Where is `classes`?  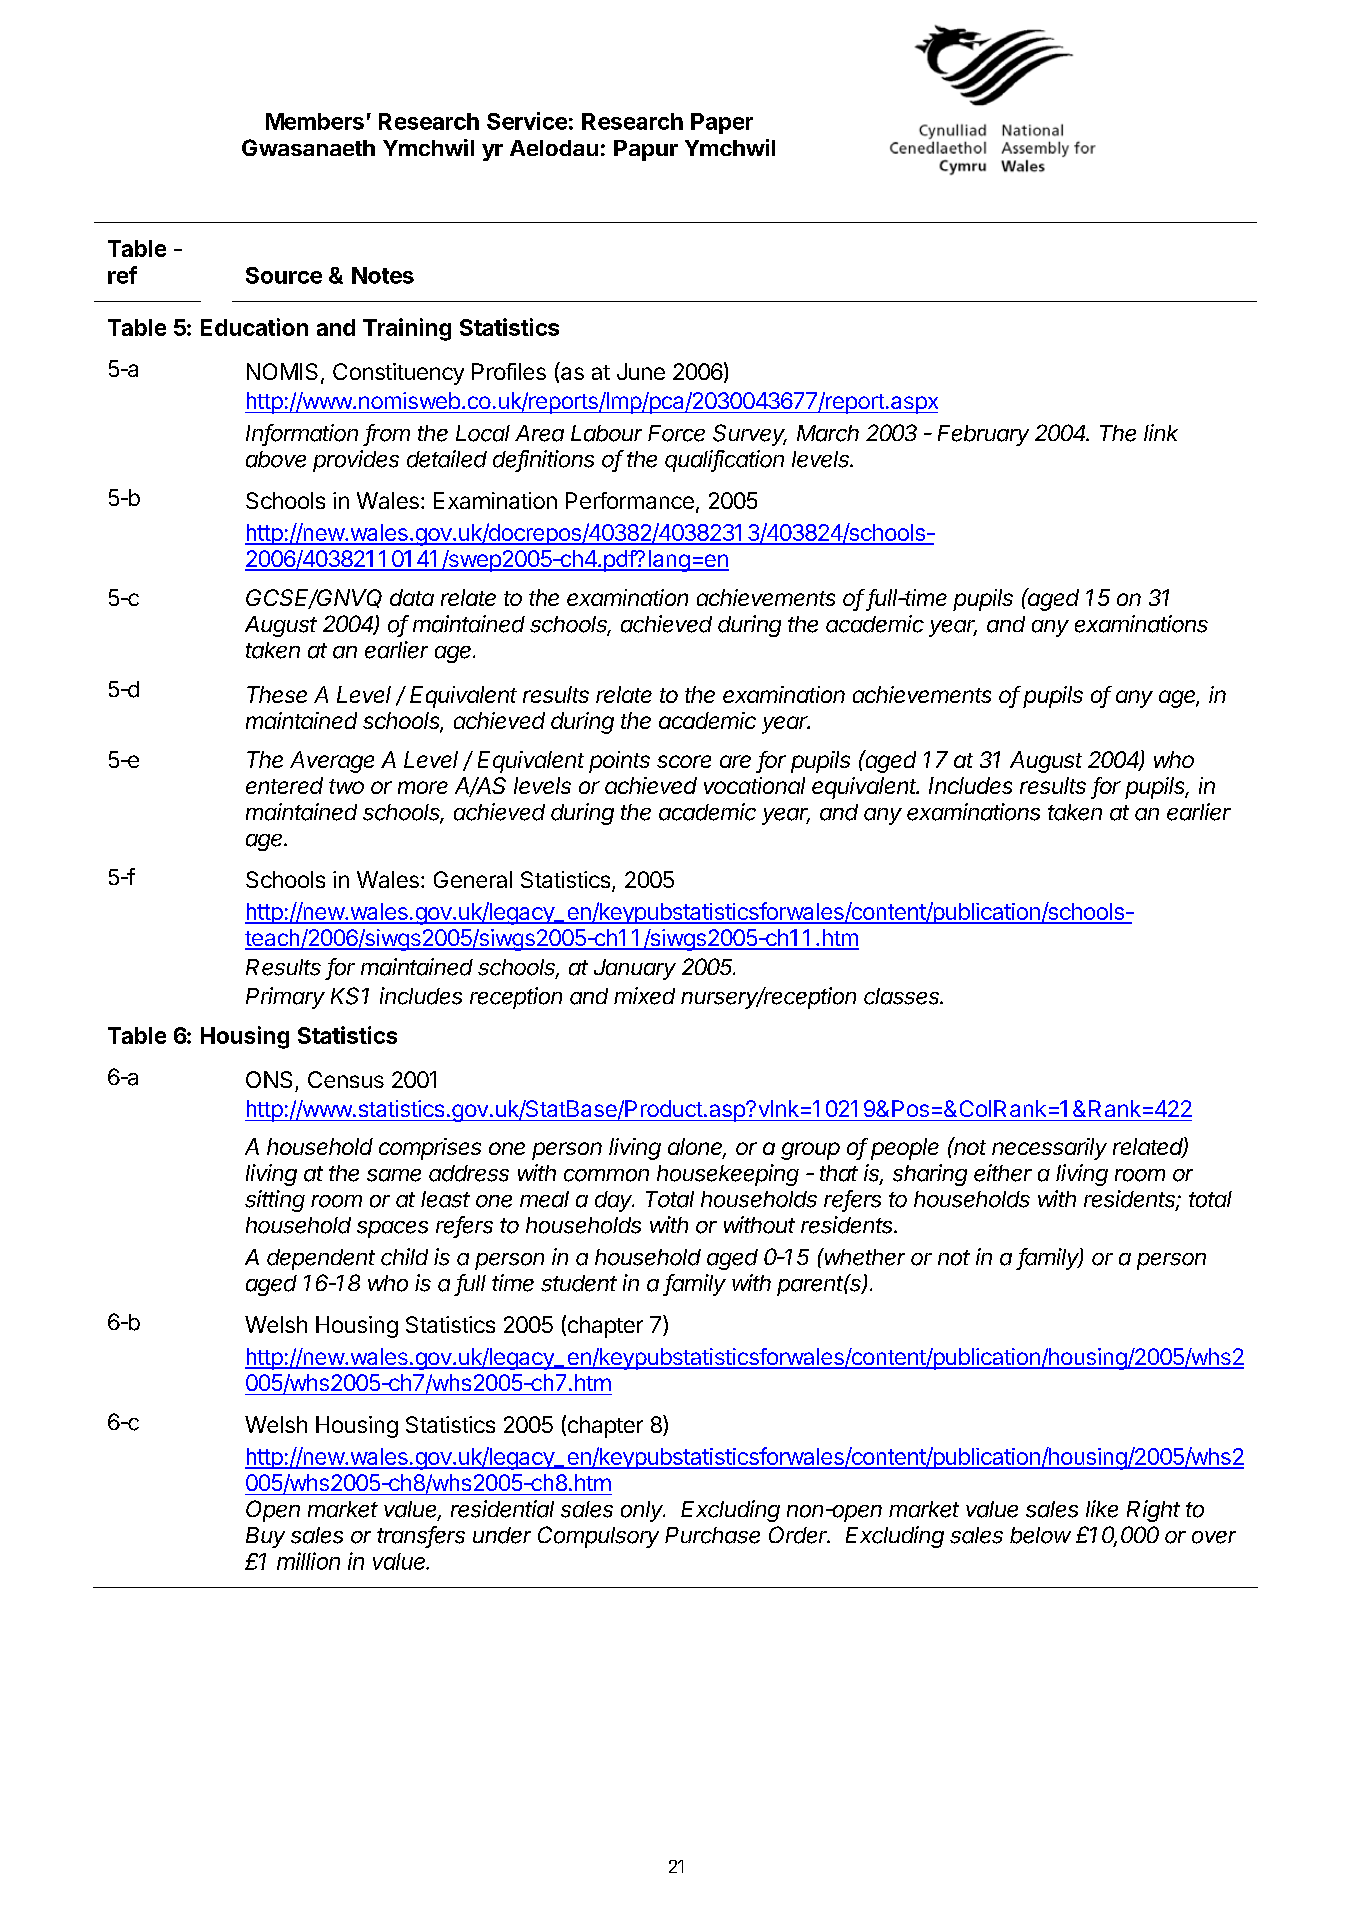
classes is located at coordinates (903, 996).
